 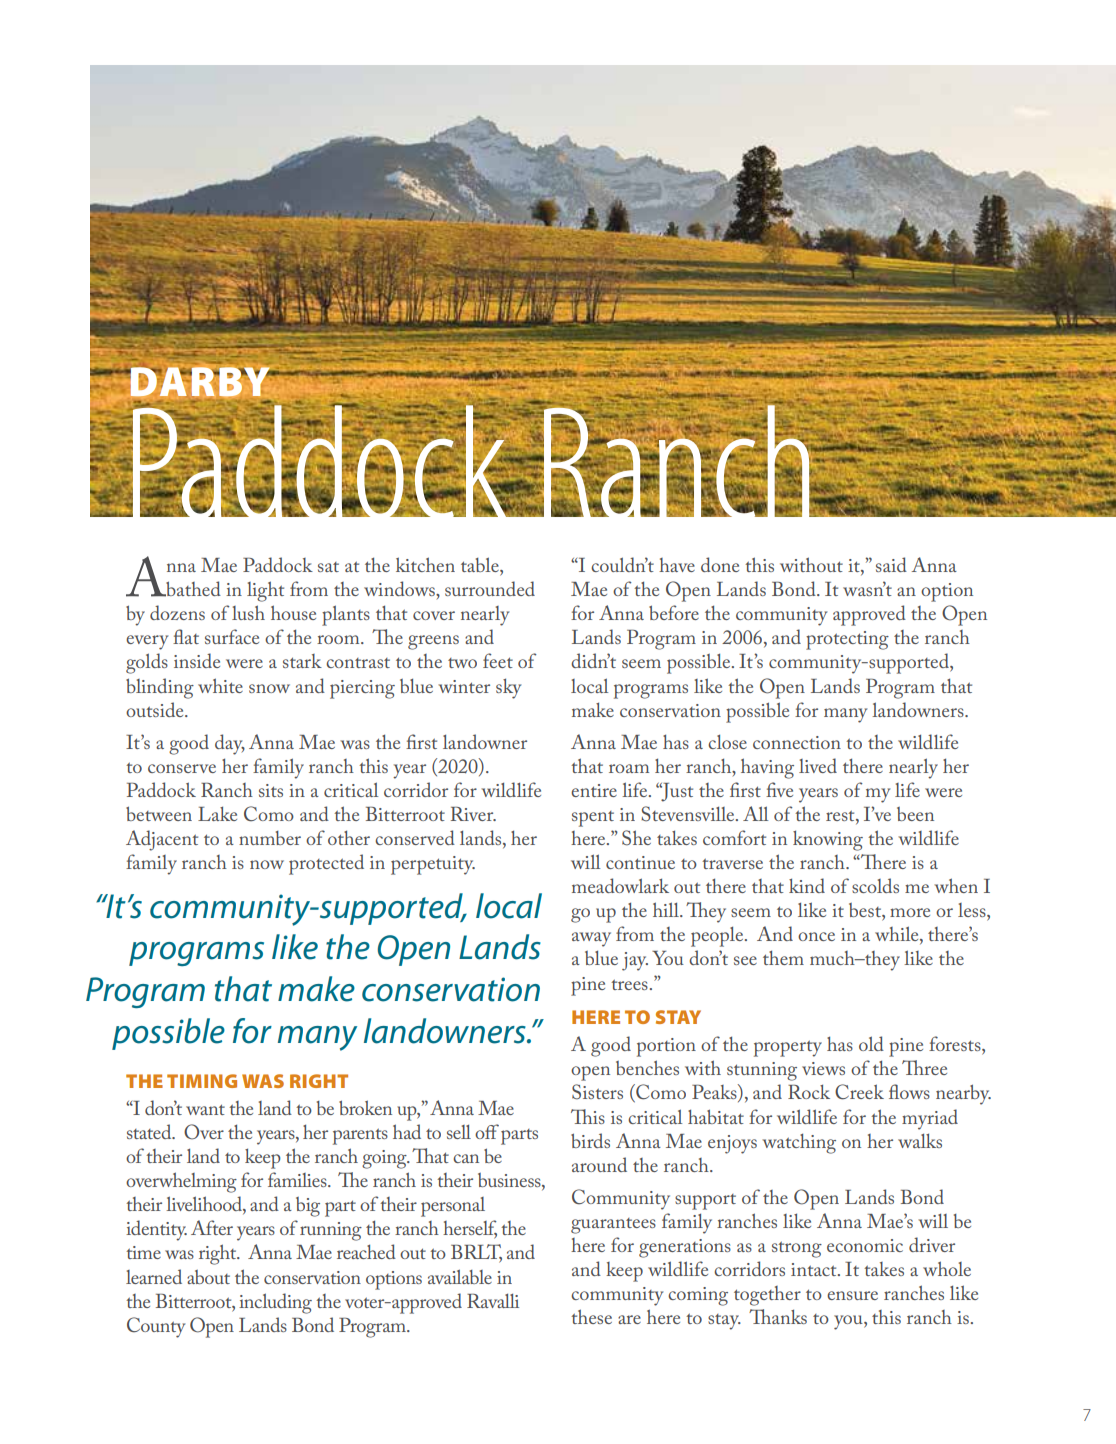 What do you see at coordinates (481, 566) in the image?
I see `table` at bounding box center [481, 566].
